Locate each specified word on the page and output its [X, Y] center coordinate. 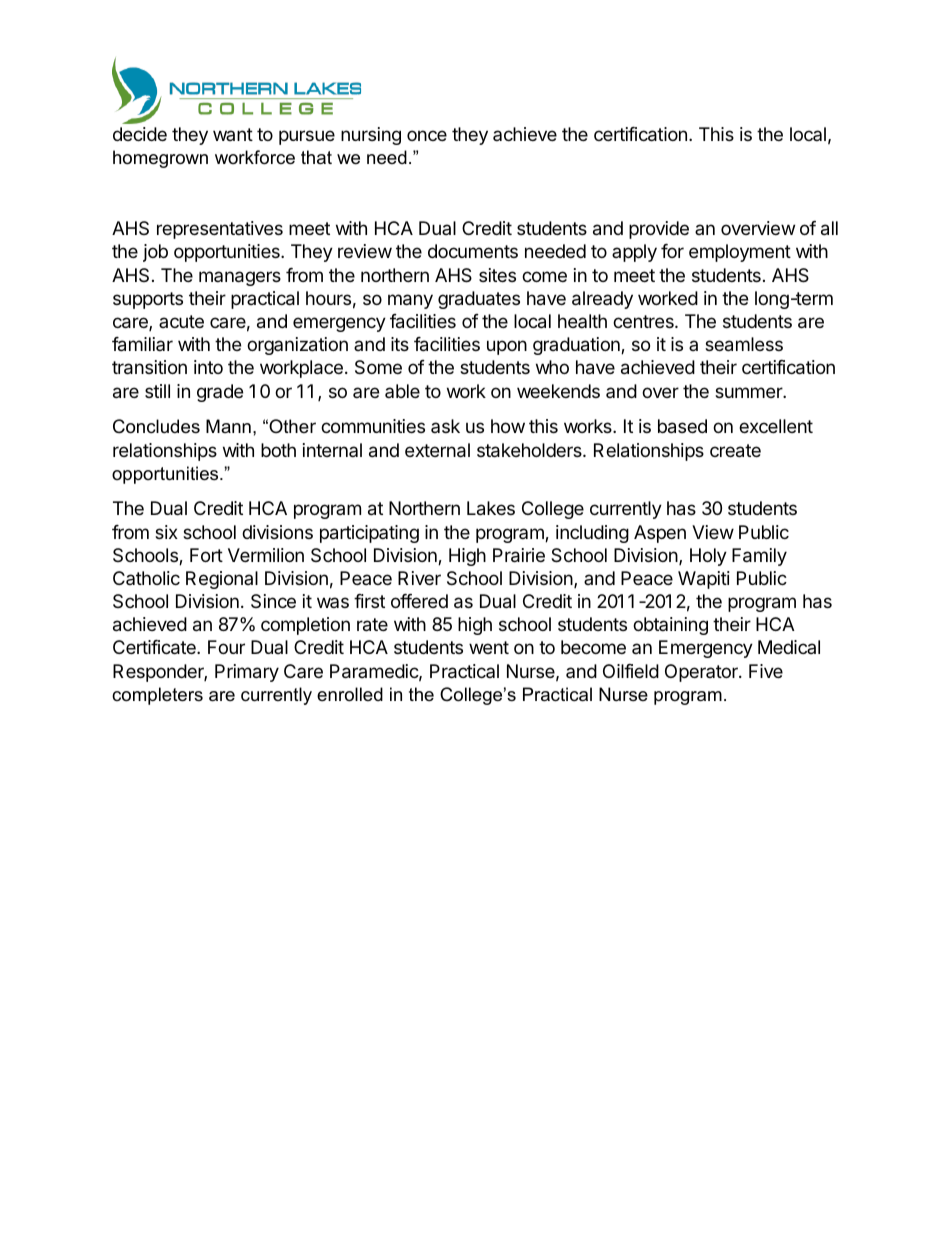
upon [507, 347]
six [166, 532]
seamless [744, 344]
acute [181, 321]
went [489, 647]
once [427, 135]
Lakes [491, 508]
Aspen [660, 534]
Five [766, 671]
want [233, 134]
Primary [247, 673]
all [829, 228]
